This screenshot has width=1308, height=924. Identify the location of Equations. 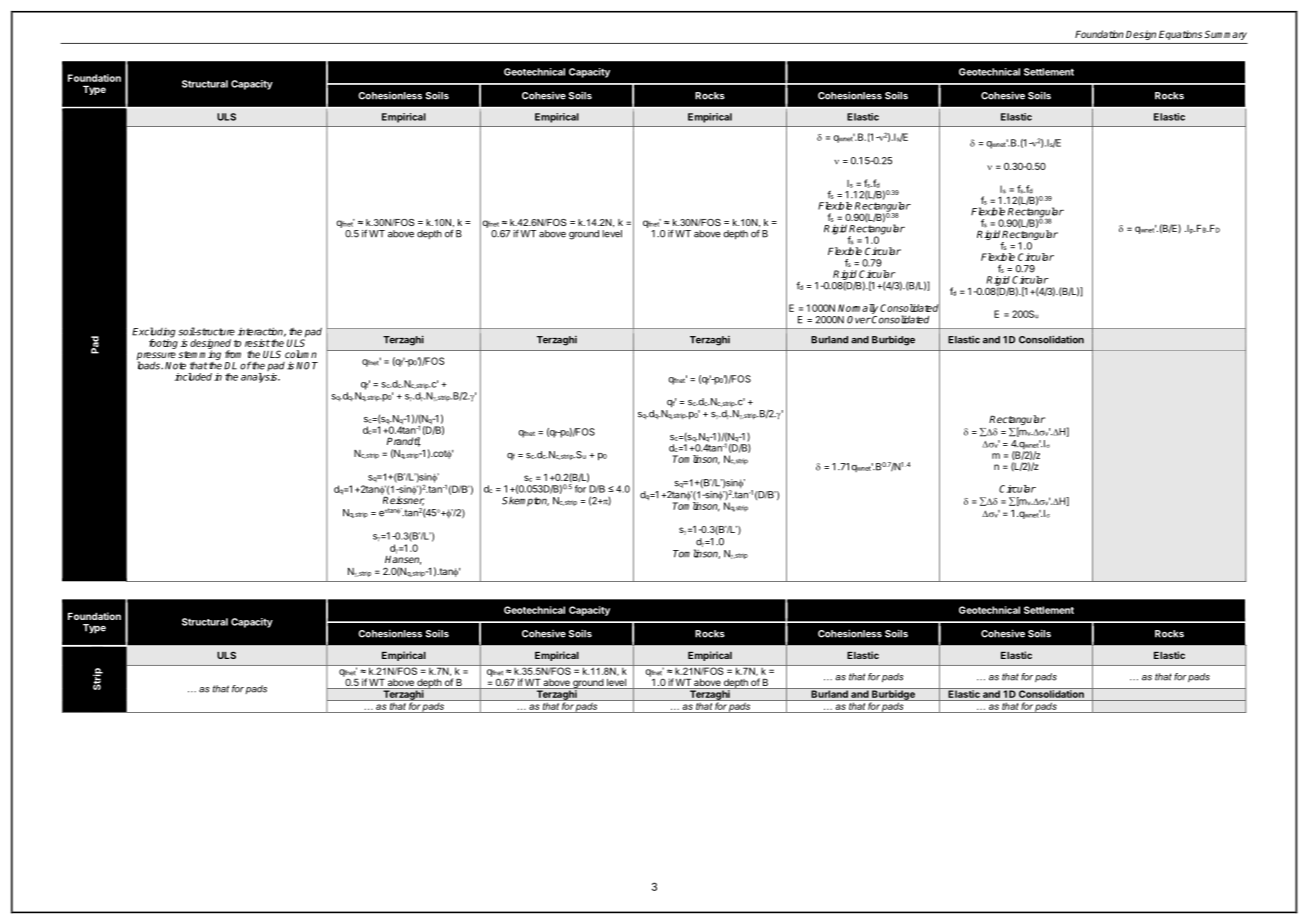
(1180, 35).
